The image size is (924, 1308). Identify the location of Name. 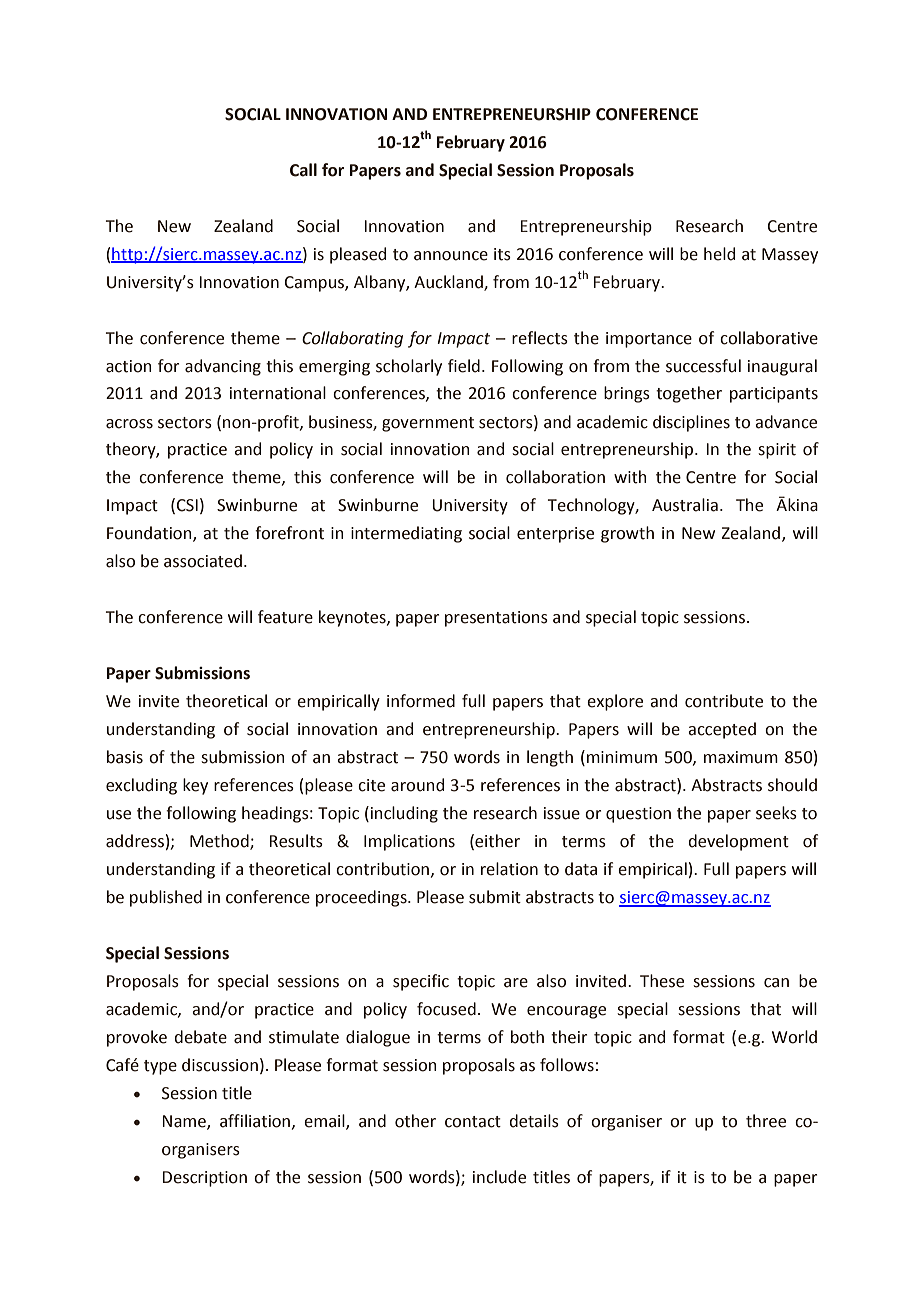
(185, 1122).
